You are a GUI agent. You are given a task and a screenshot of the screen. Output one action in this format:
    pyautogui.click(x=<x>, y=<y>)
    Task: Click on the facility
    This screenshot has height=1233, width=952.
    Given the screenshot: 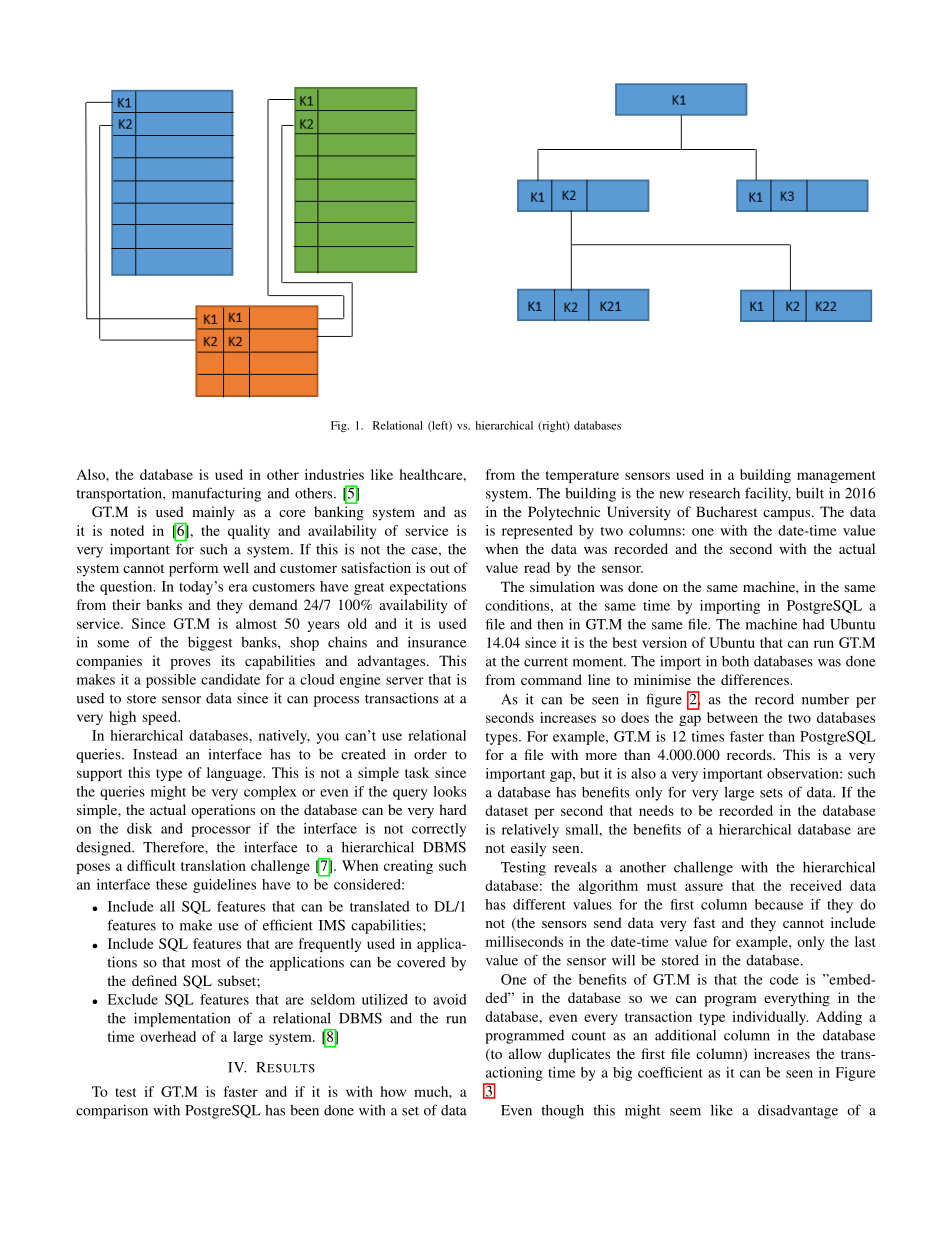 What is the action you would take?
    pyautogui.click(x=768, y=494)
